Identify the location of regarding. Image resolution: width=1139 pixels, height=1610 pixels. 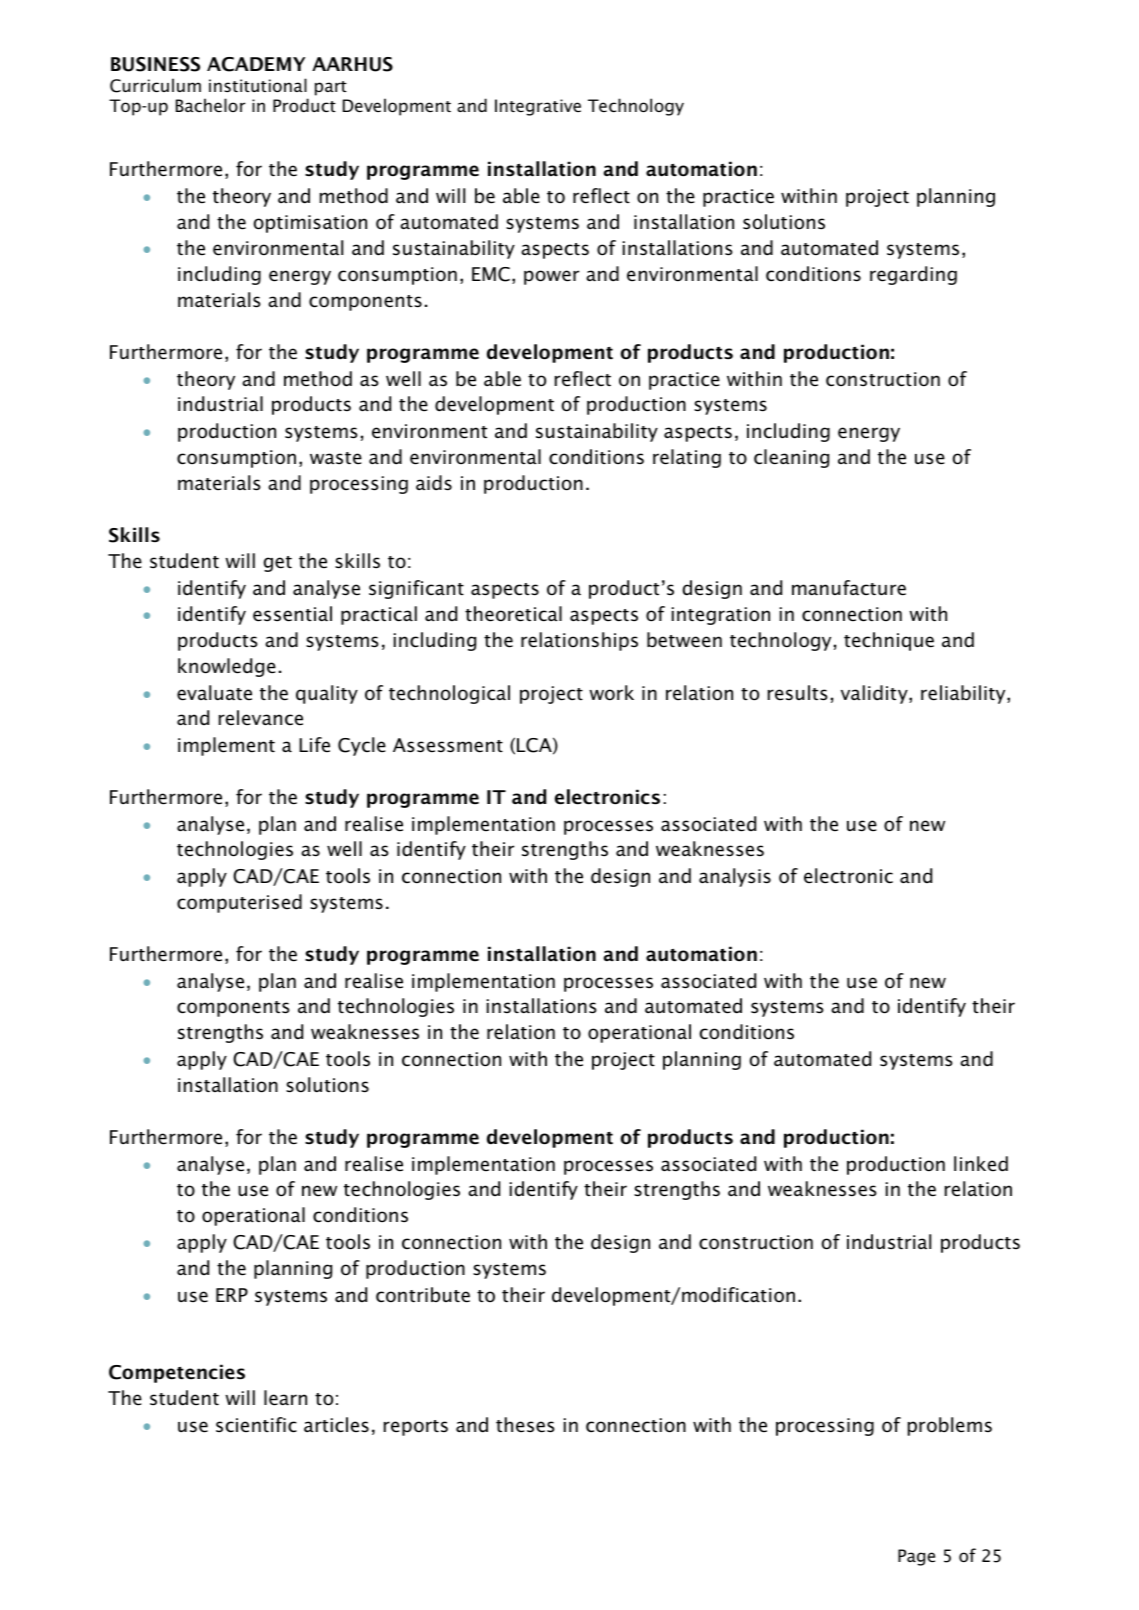
(913, 275).
